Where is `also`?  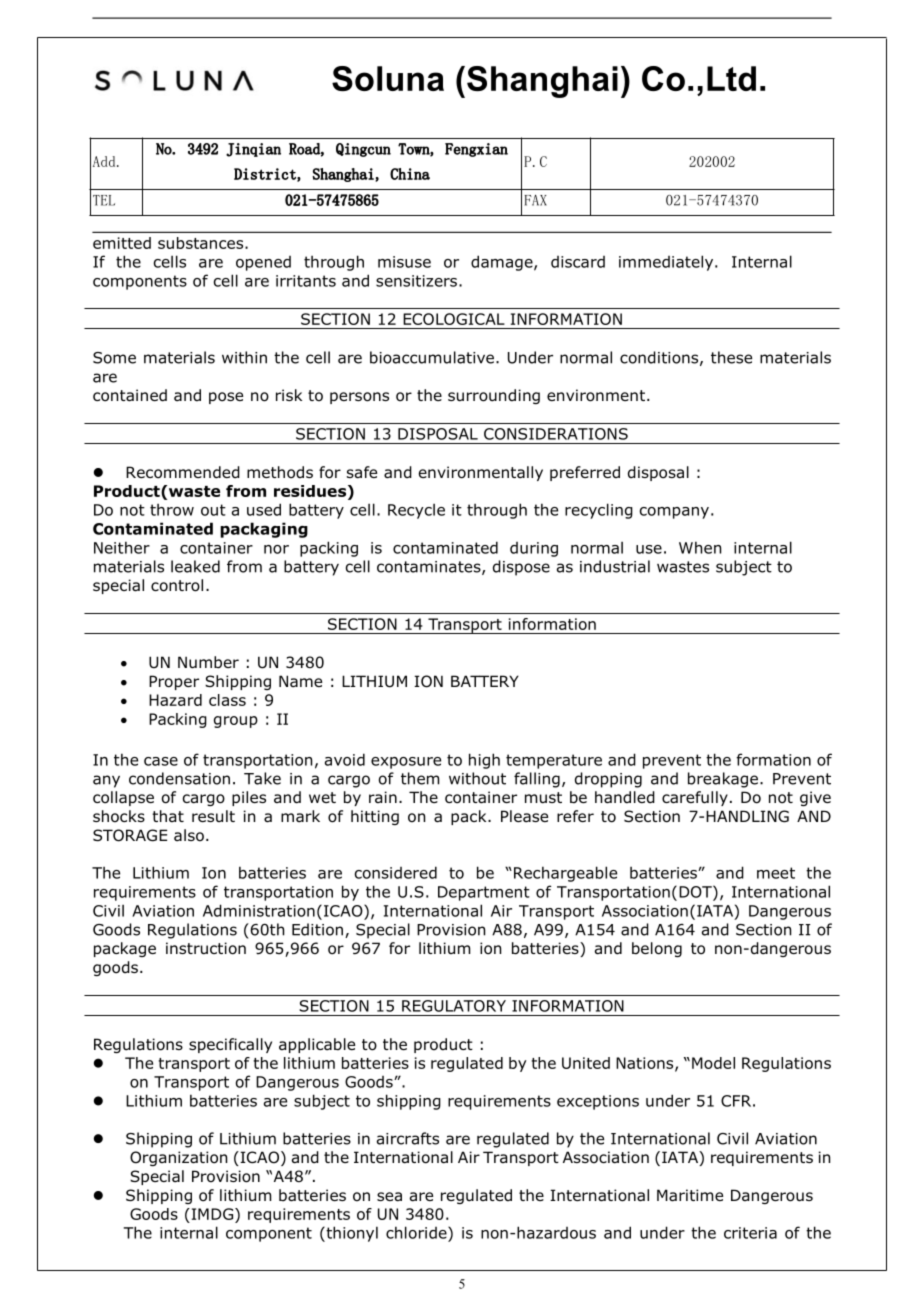
also is located at coordinates (189, 835).
